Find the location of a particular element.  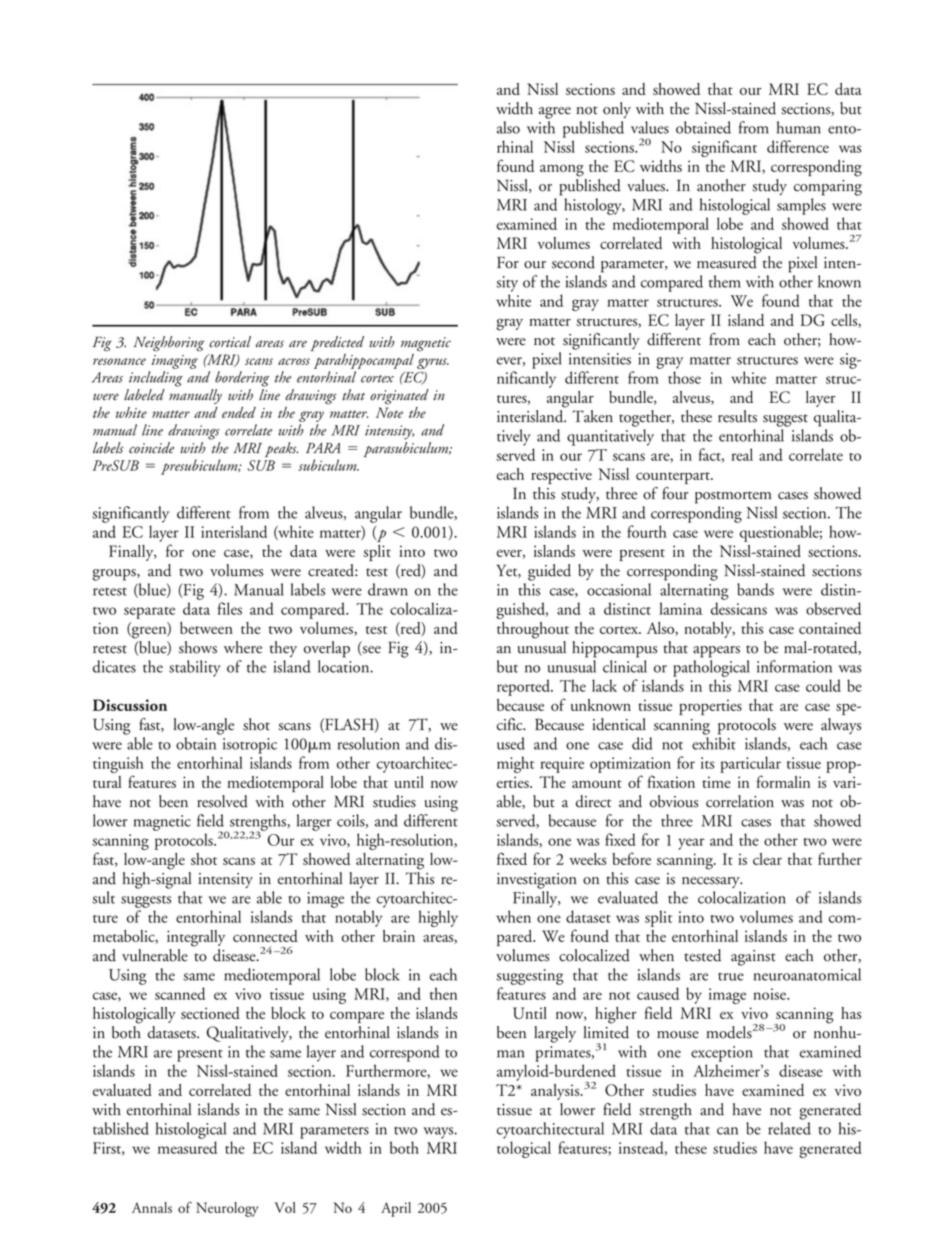

difference is located at coordinates (798, 146).
